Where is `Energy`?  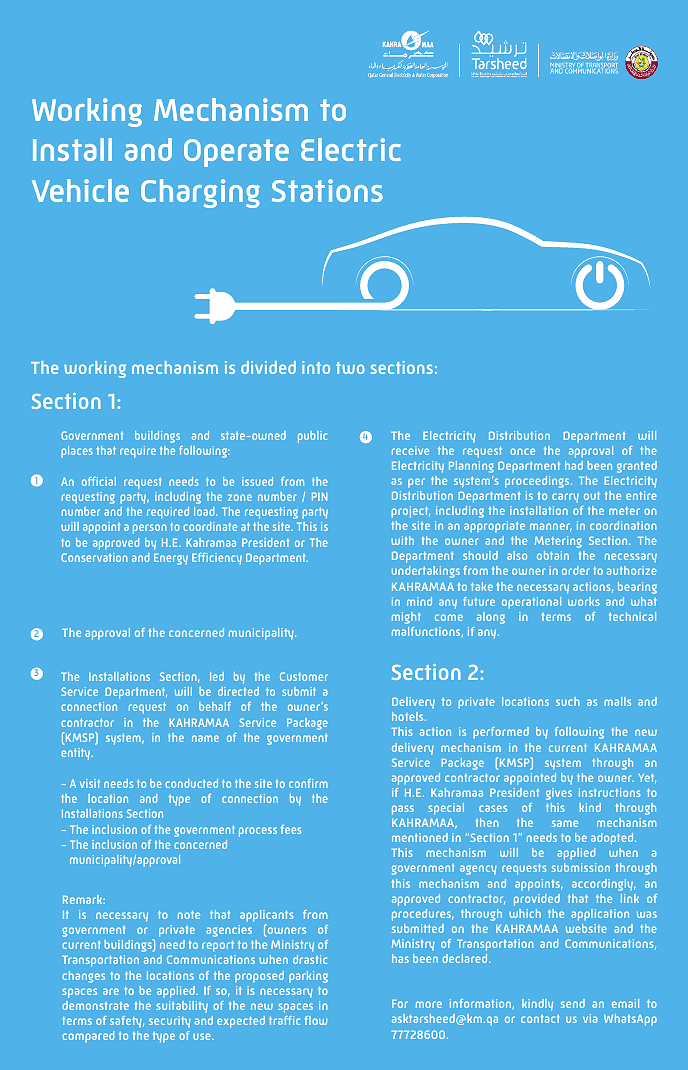
Energy is located at coordinates (171, 559).
